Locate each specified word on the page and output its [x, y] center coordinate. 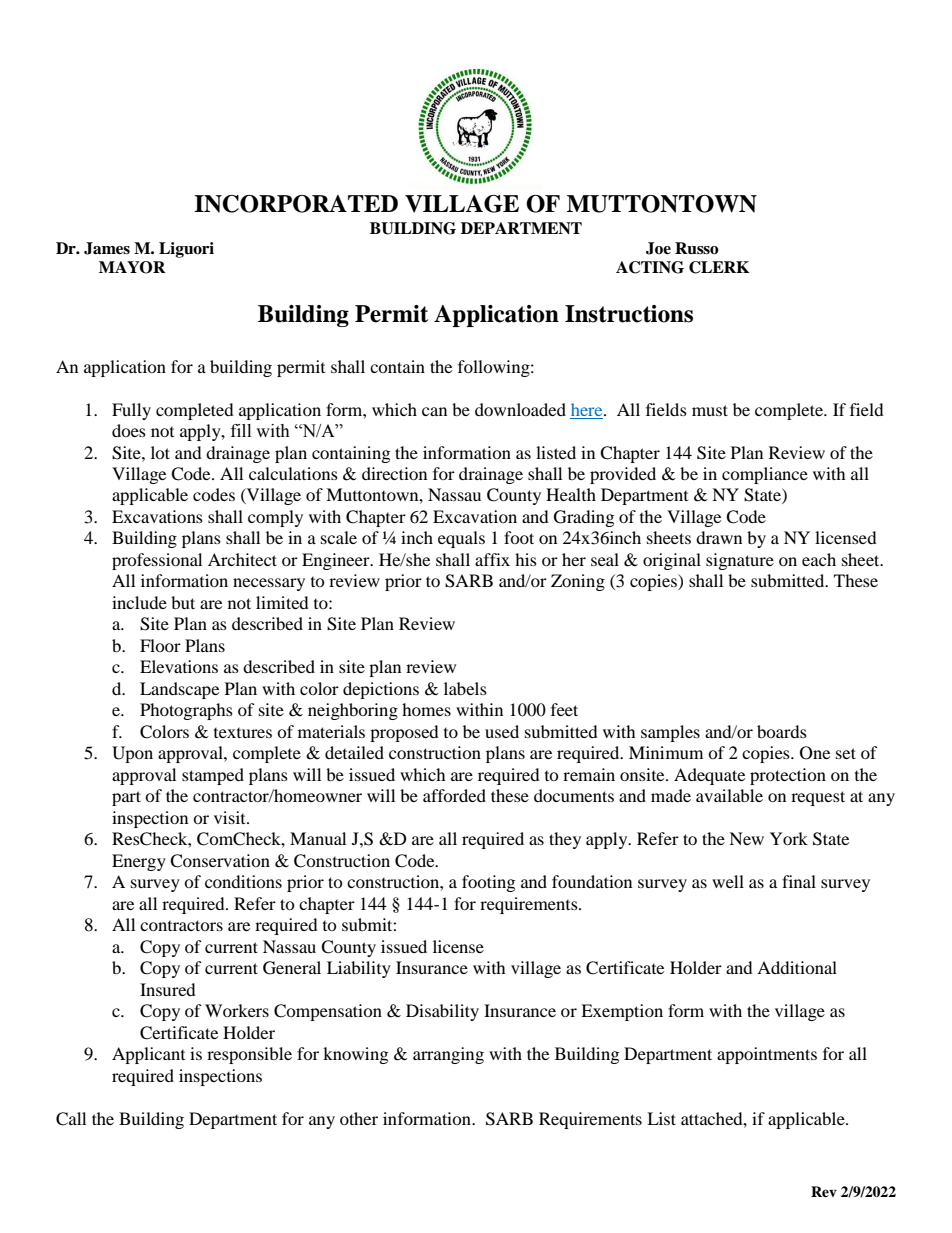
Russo [697, 248]
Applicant [148, 1055]
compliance [765, 475]
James [107, 248]
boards [782, 731]
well [728, 881]
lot [160, 452]
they [565, 840]
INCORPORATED [296, 204]
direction [394, 473]
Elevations [179, 666]
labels [465, 688]
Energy [139, 862]
